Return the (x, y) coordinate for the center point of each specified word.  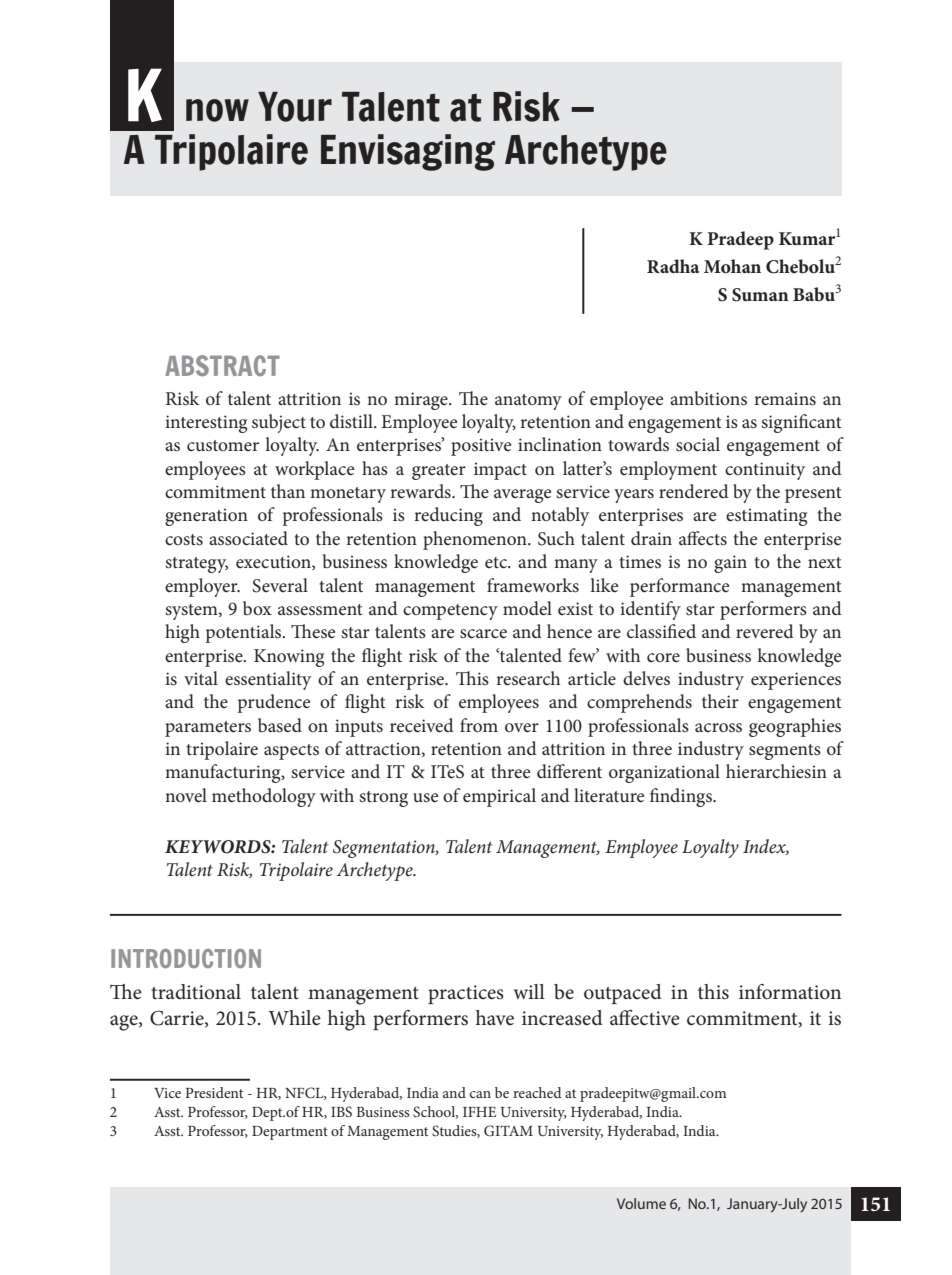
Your (295, 107)
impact (500, 471)
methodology (264, 797)
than (288, 491)
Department (290, 1133)
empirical (499, 797)
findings (682, 797)
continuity (765, 471)
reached (537, 1092)
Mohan (732, 266)
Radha (673, 266)
